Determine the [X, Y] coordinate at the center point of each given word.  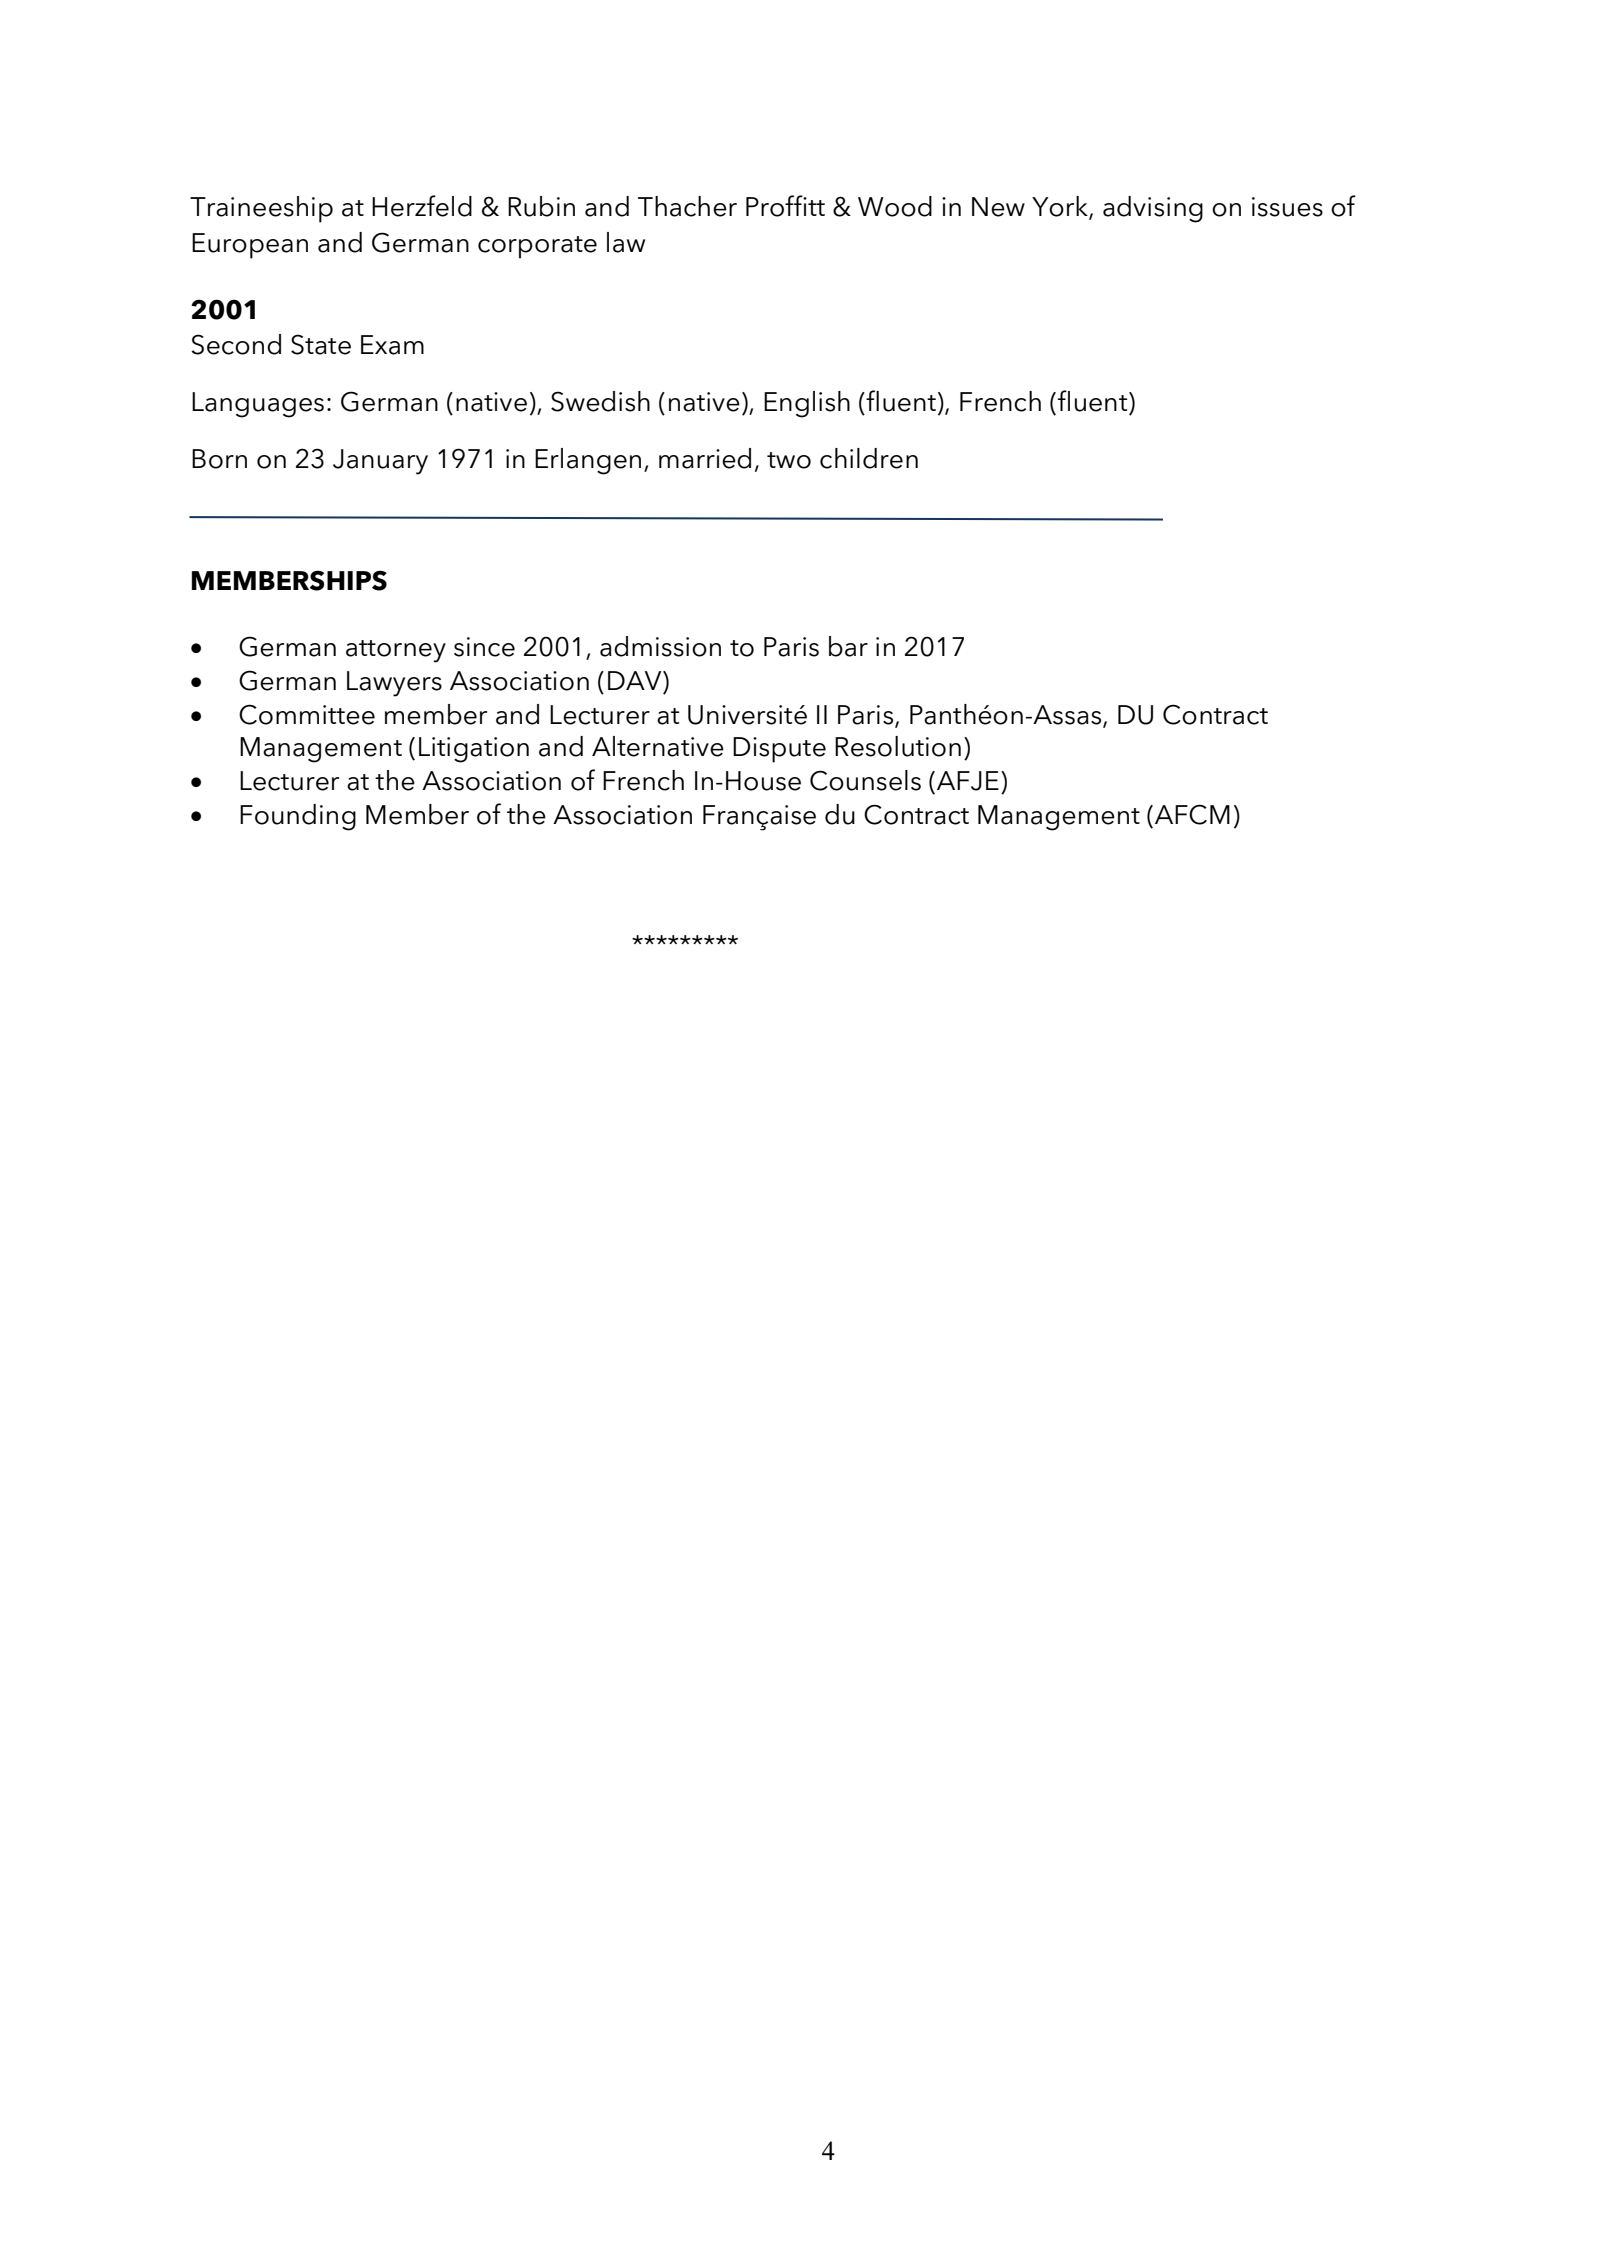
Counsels [865, 780]
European [250, 246]
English [807, 404]
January [380, 462]
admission [660, 646]
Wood [895, 206]
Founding [298, 817]
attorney [396, 651]
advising [1153, 209]
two [789, 460]
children [869, 458]
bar [848, 646]
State [321, 344]
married [705, 458]
